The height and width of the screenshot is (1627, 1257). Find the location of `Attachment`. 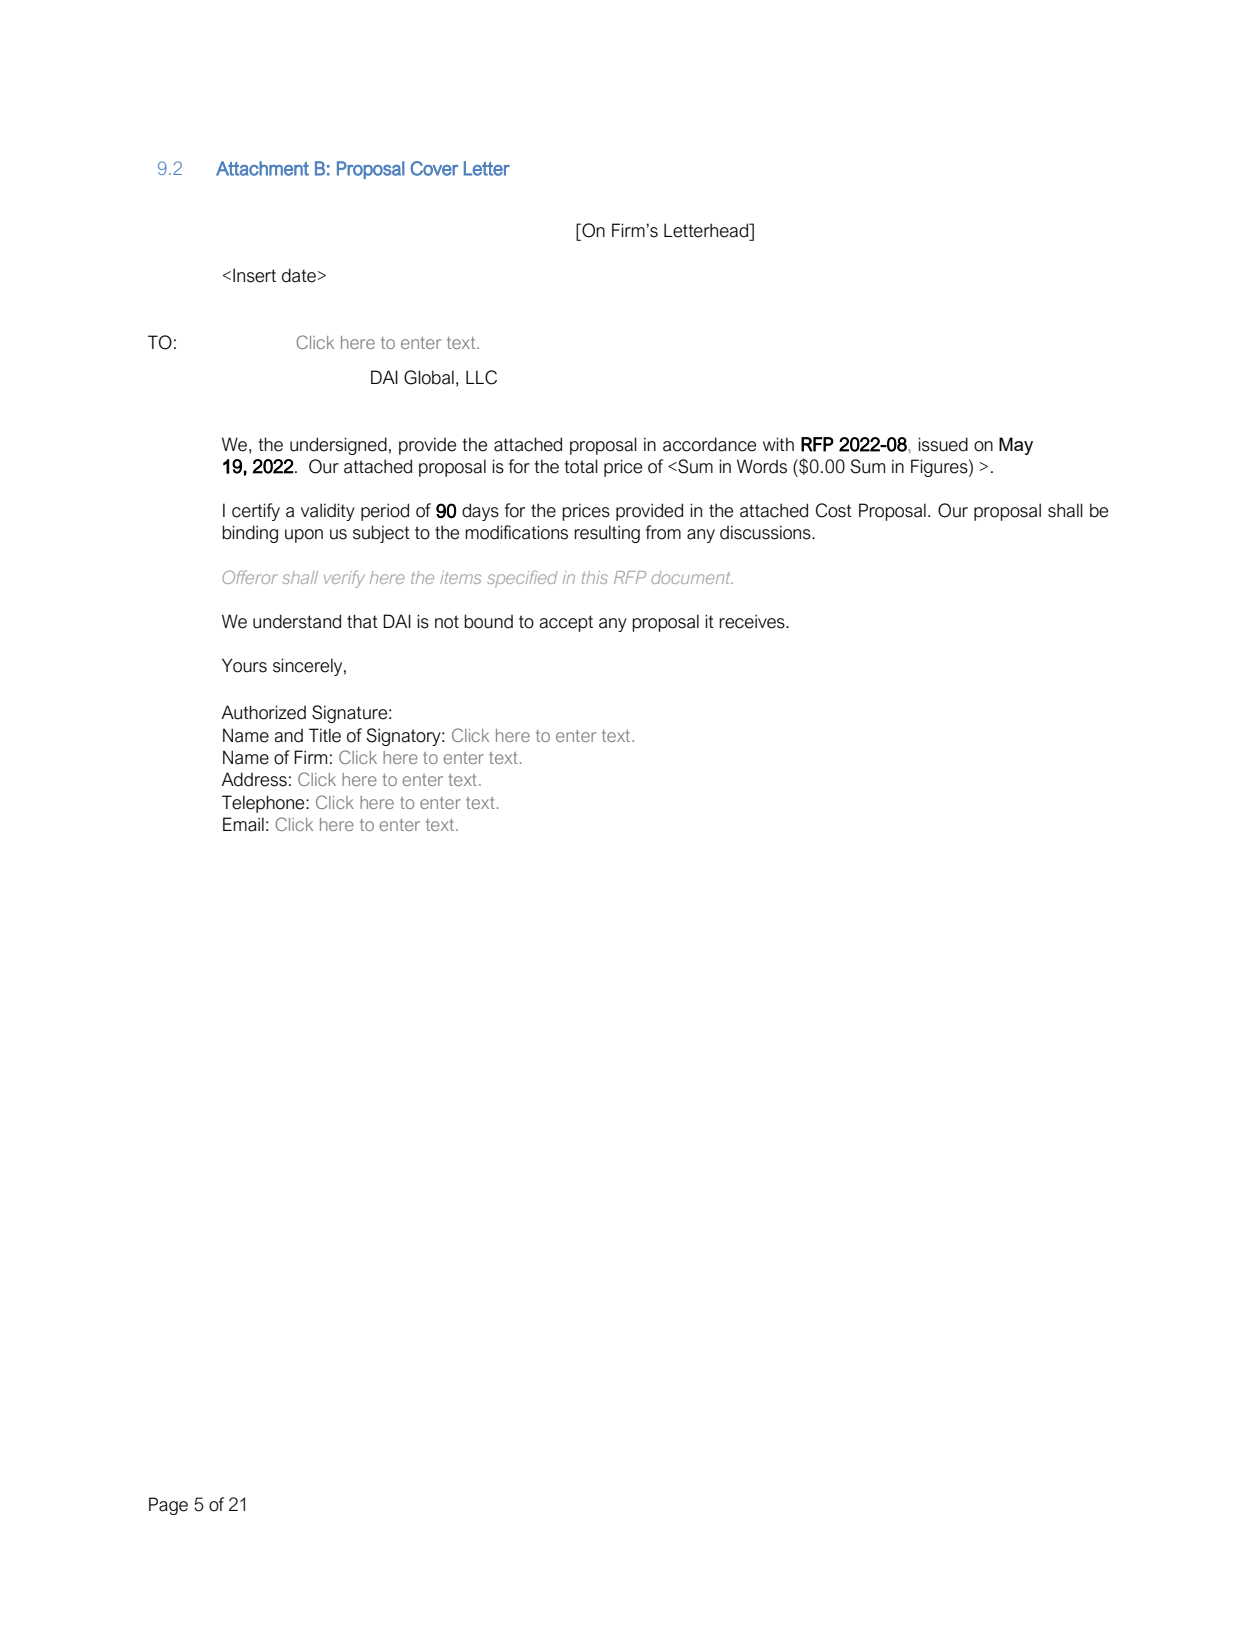

Attachment is located at coordinates (262, 168).
